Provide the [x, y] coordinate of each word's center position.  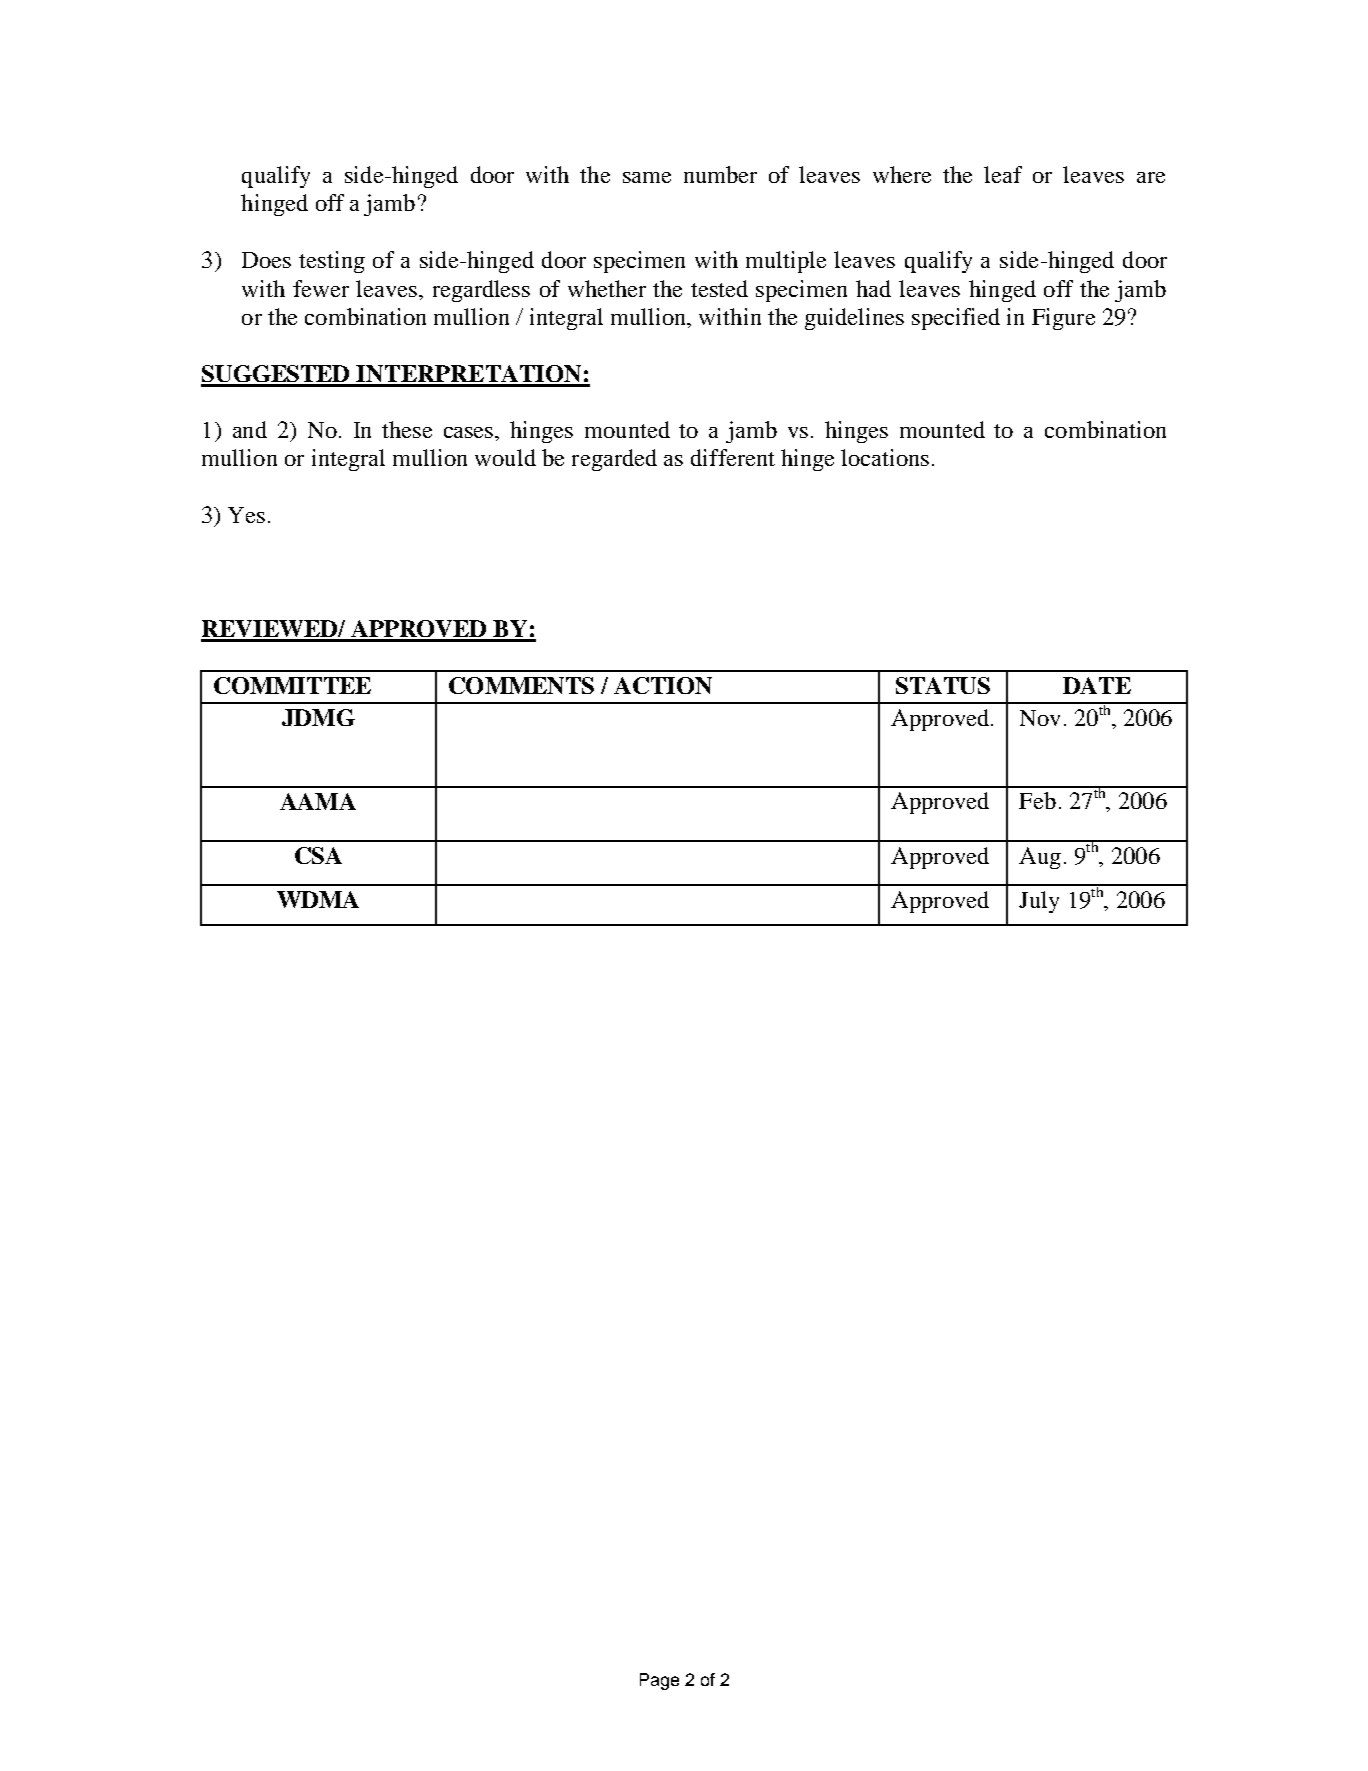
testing [332, 262]
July [1039, 902]
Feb [1037, 800]
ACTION [663, 685]
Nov [1040, 718]
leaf [1003, 174]
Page [659, 1681]
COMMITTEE [292, 685]
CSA [318, 855]
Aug [1040, 858]
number [720, 174]
